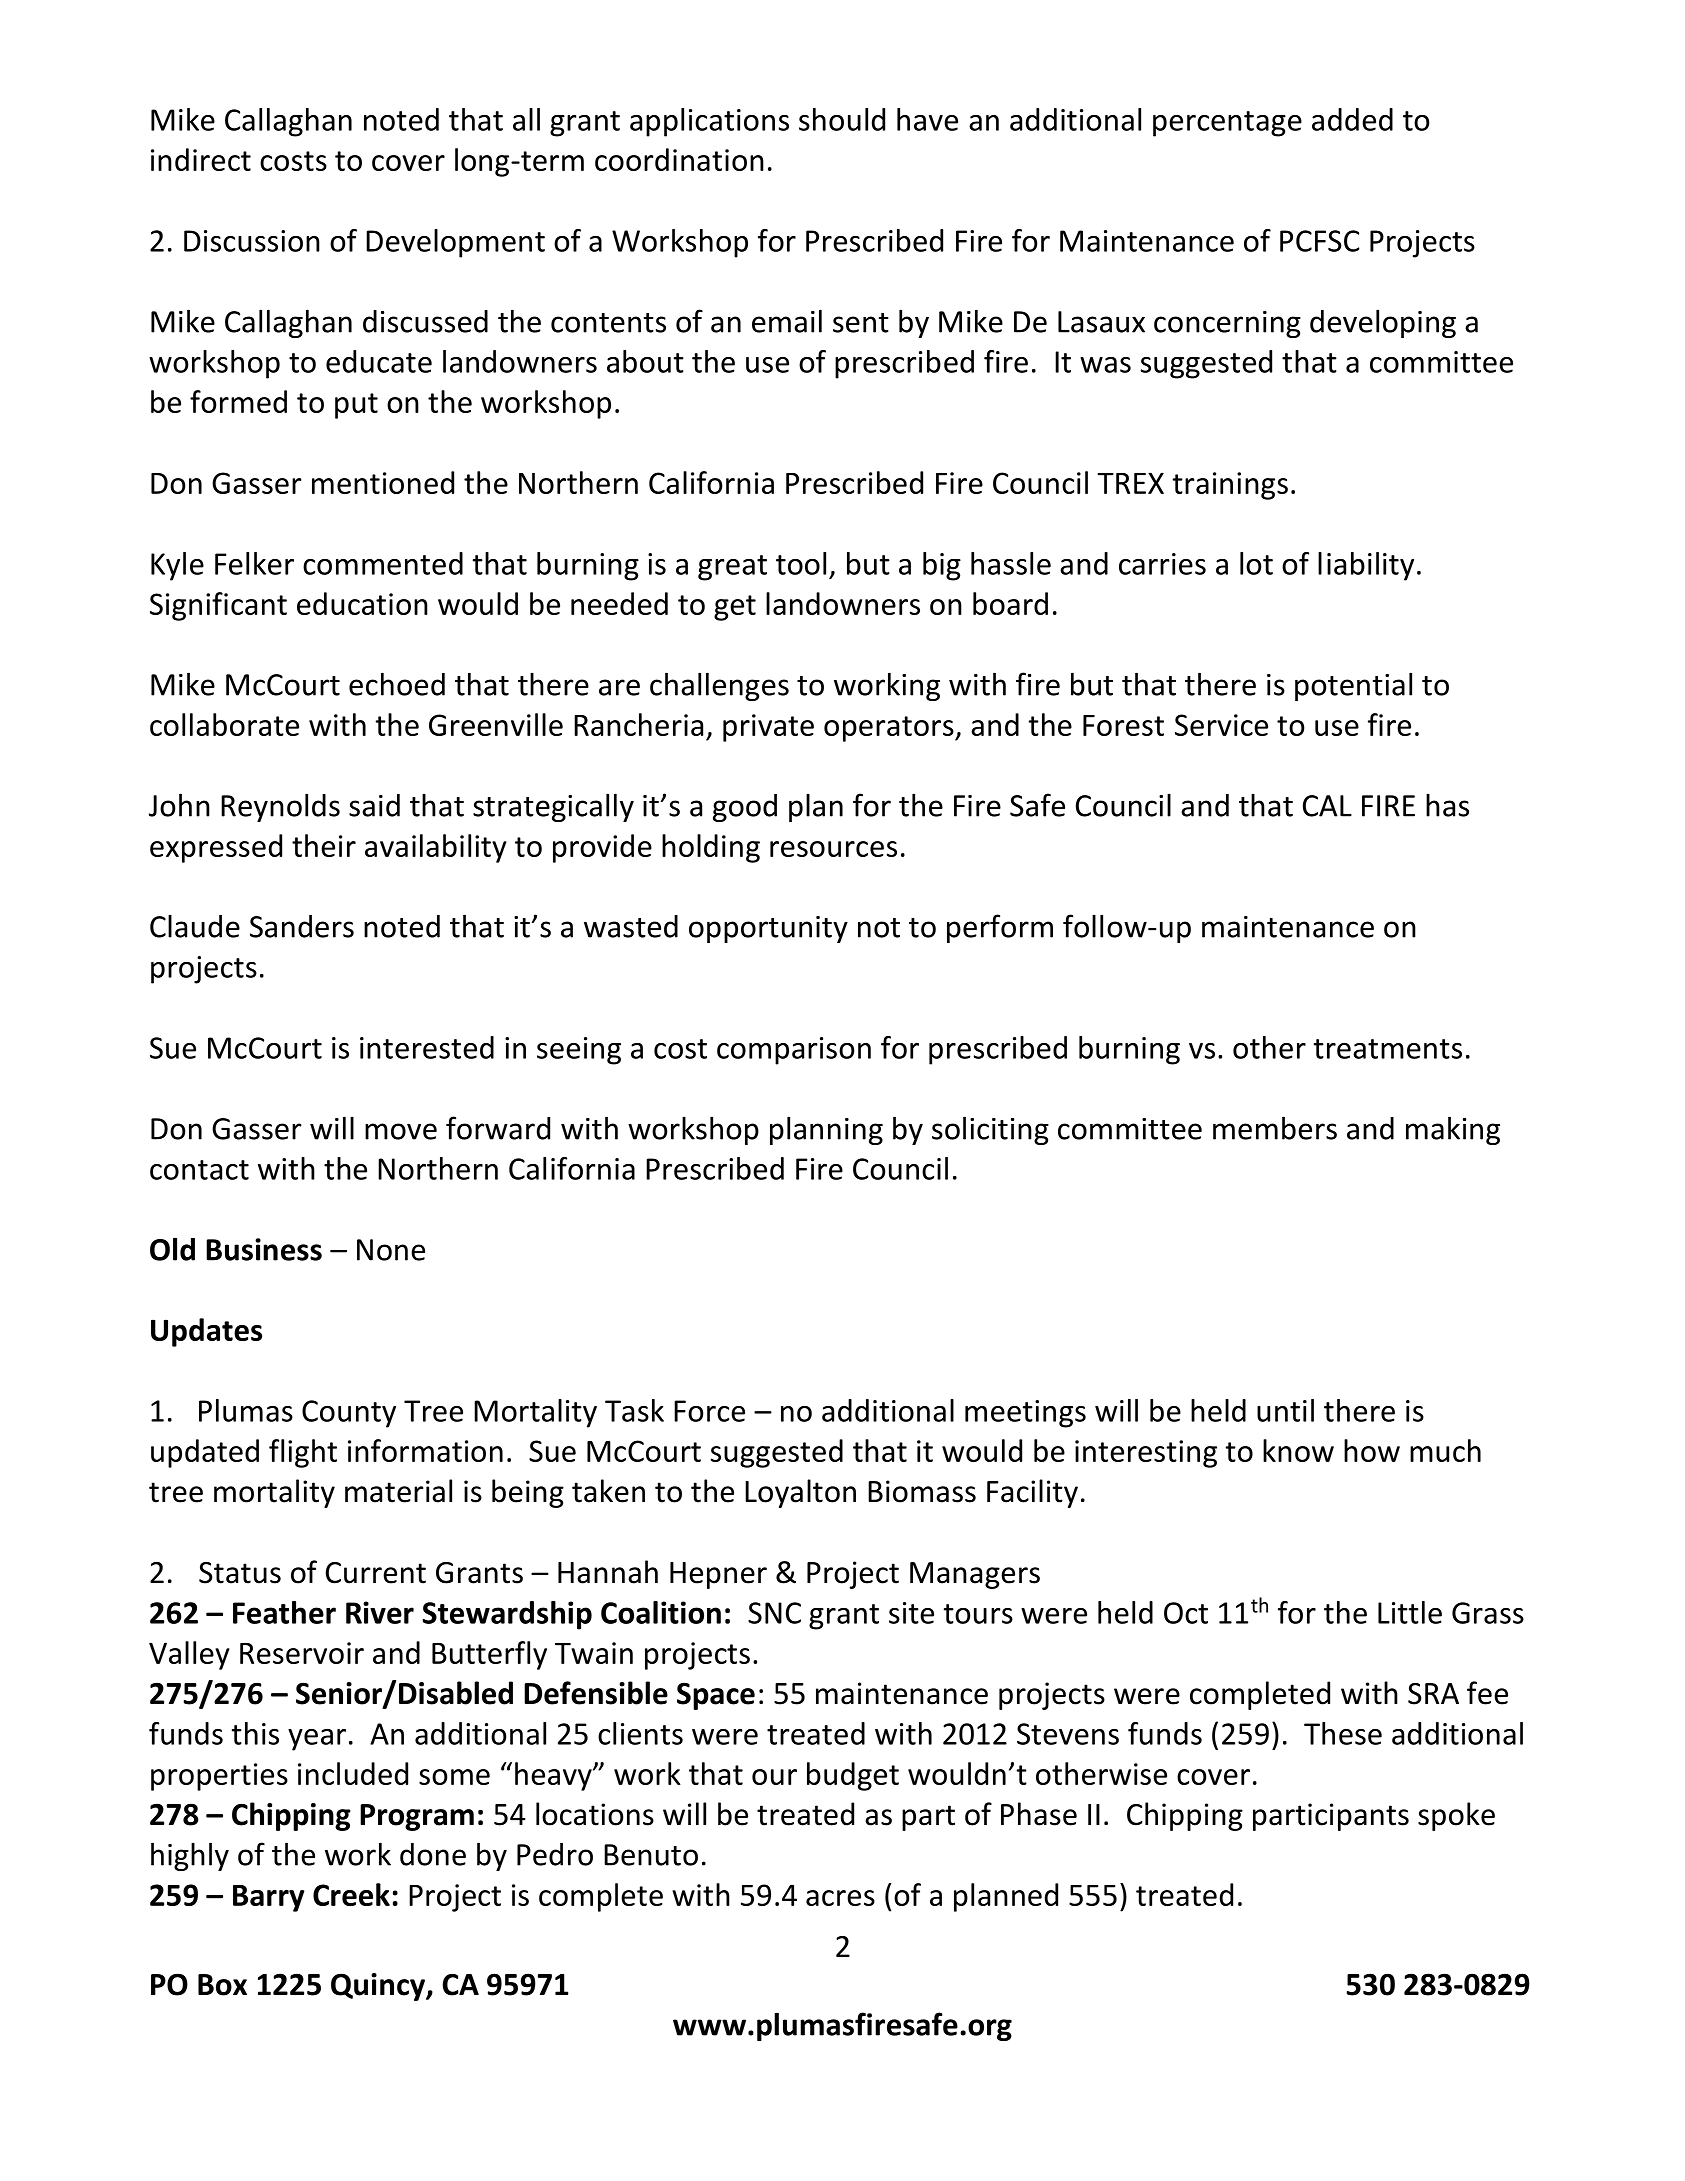 This image has height=2181, width=1685. I want to click on Force, so click(709, 1411).
